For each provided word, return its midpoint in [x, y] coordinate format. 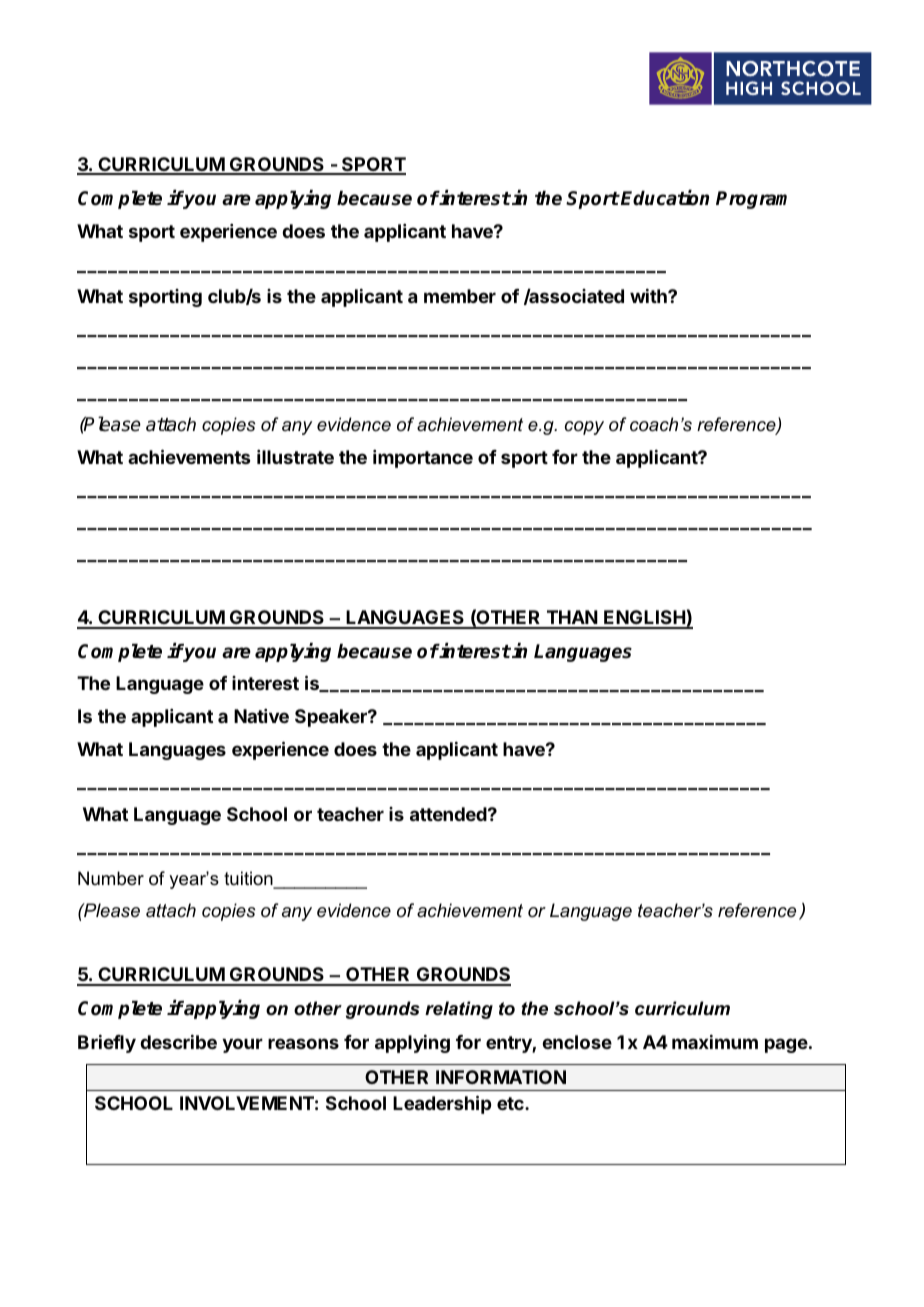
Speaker [332, 718]
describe [178, 1041]
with [649, 295]
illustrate [295, 457]
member [460, 296]
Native [261, 716]
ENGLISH [644, 619]
